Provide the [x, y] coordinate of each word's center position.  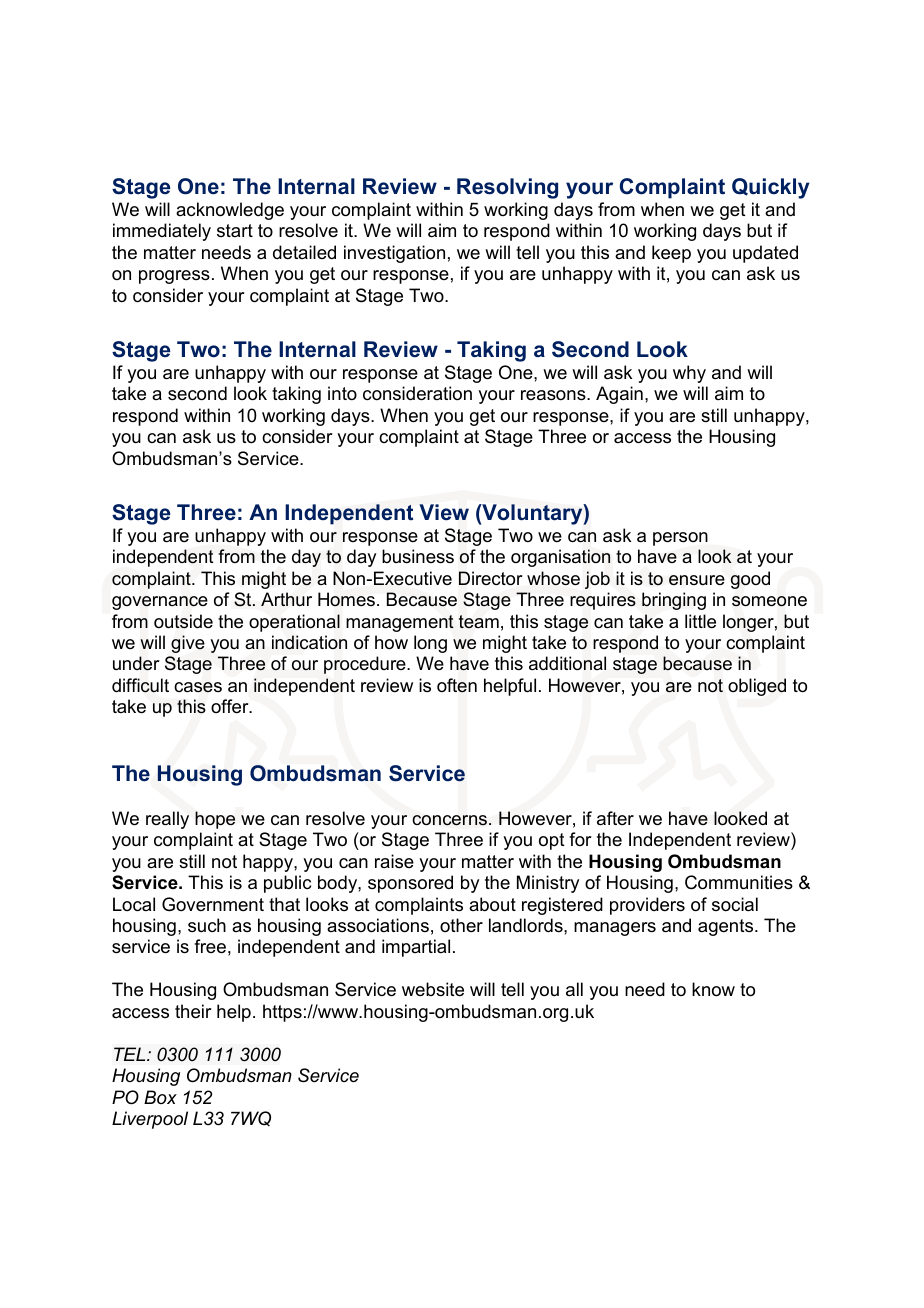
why [689, 374]
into [342, 393]
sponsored [410, 884]
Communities [739, 882]
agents [727, 927]
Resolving [507, 188]
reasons [554, 395]
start [235, 230]
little [700, 621]
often [457, 685]
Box [160, 1097]
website [433, 989]
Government [213, 904]
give [188, 644]
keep [671, 254]
